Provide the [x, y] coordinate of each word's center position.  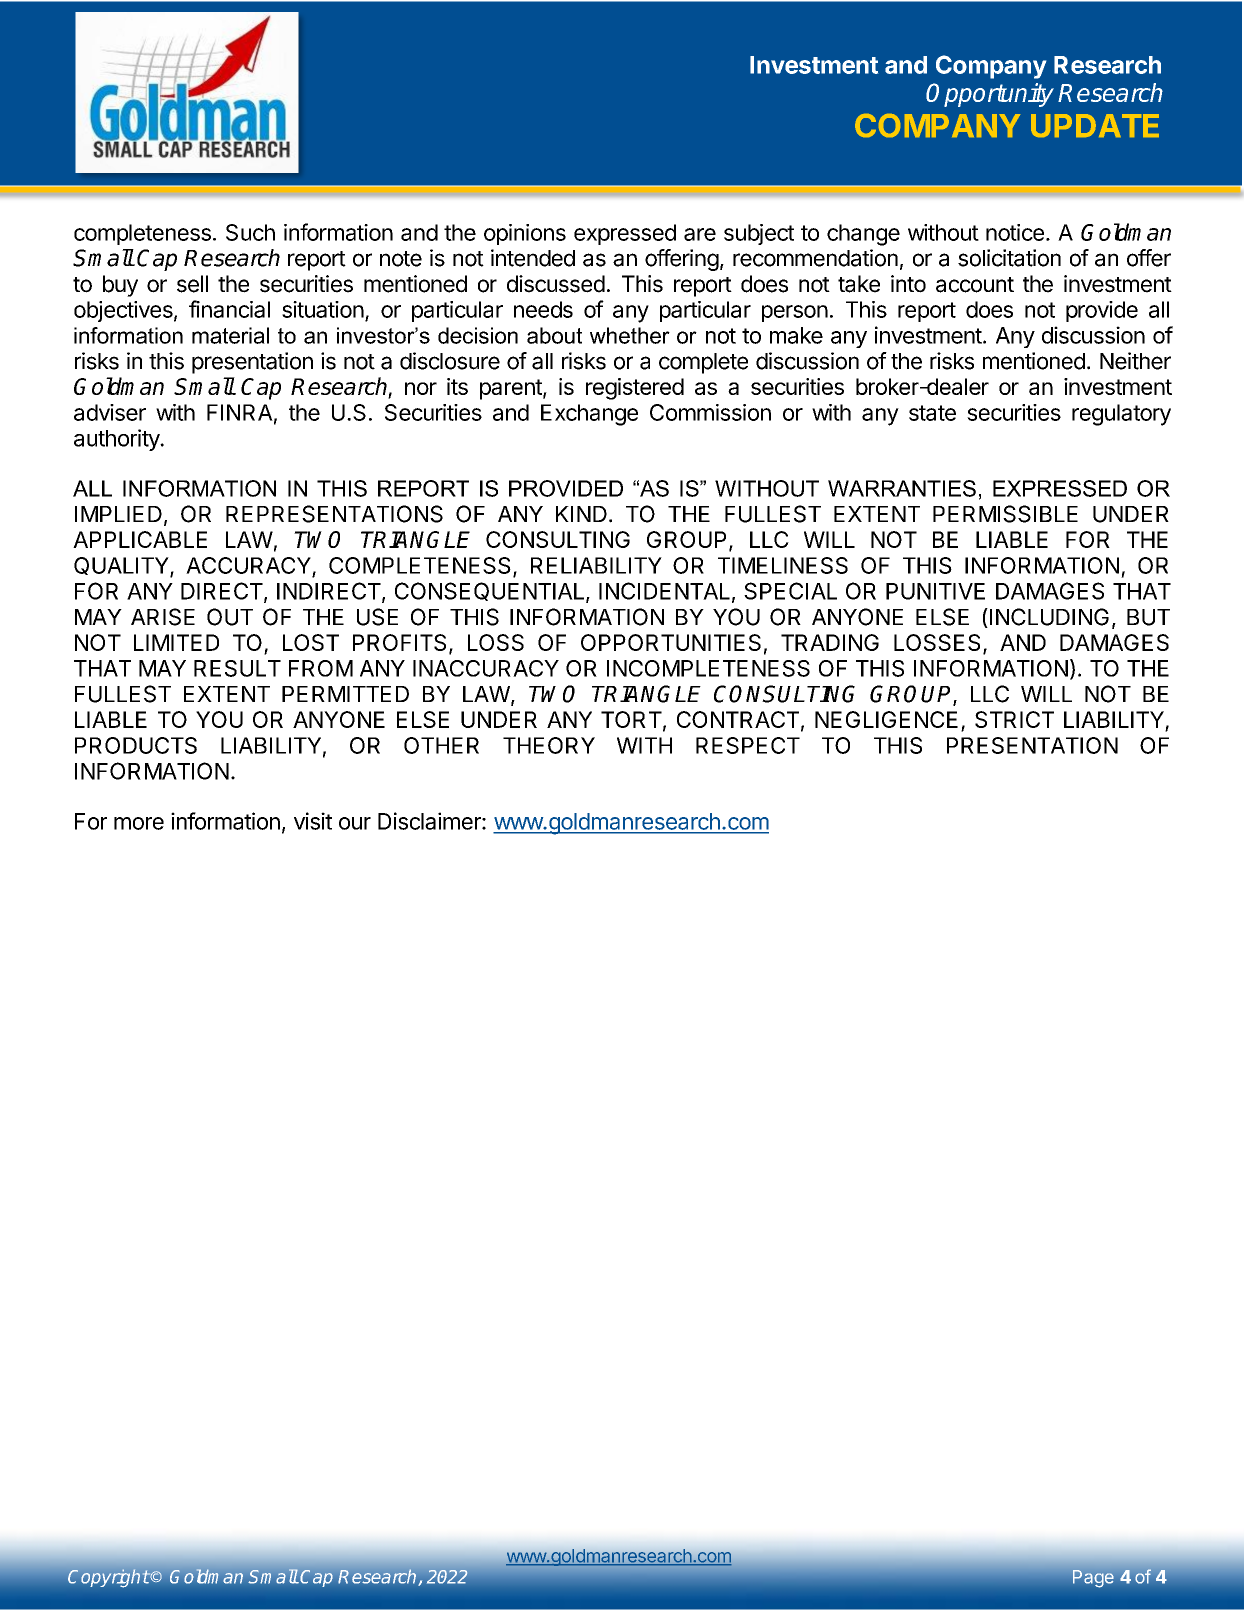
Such [250, 232]
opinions [525, 234]
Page [1093, 1579]
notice [1015, 232]
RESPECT [748, 745]
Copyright [109, 1578]
